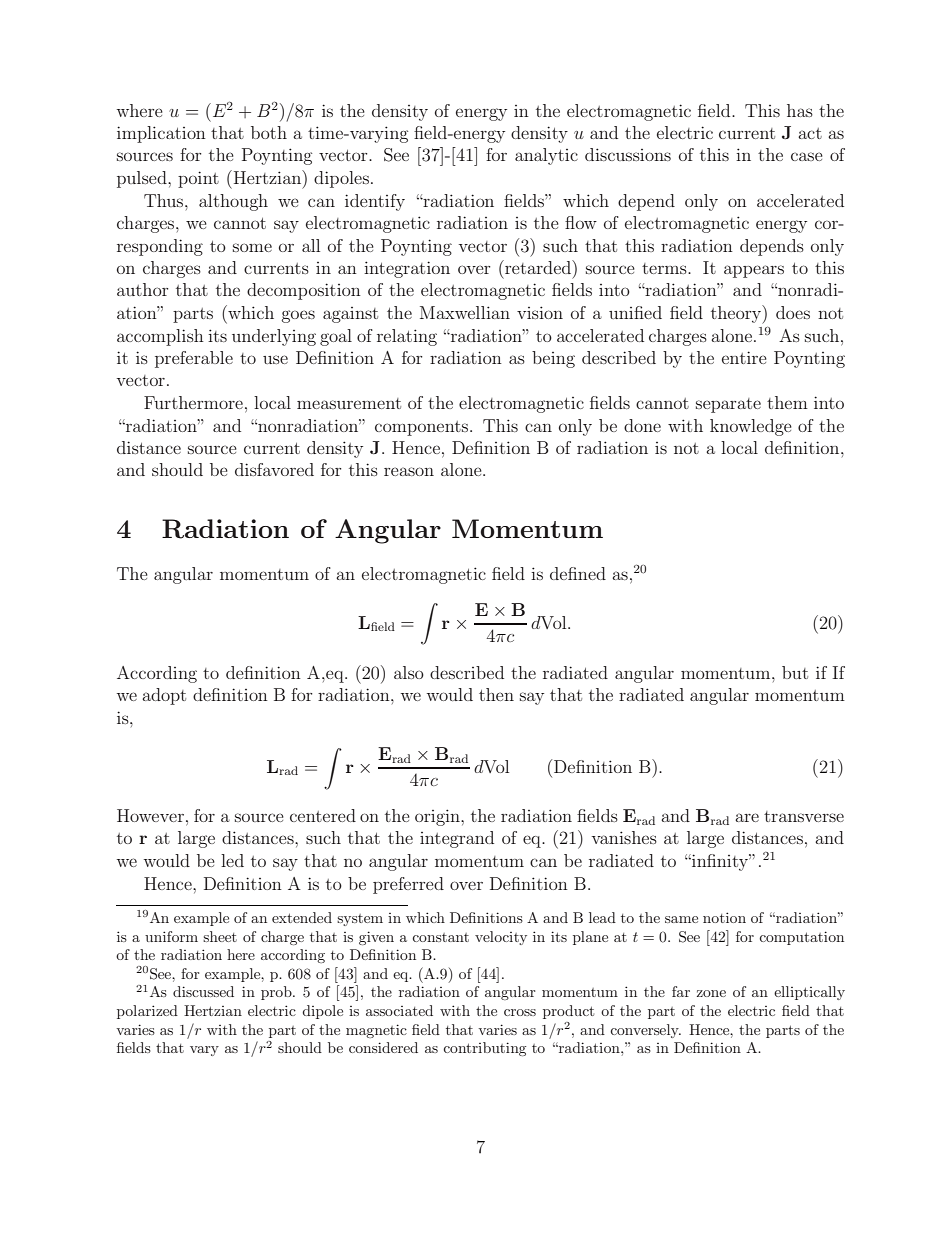 The height and width of the document is (1233, 952). What do you see at coordinates (496, 694) in the document?
I see `then` at bounding box center [496, 694].
